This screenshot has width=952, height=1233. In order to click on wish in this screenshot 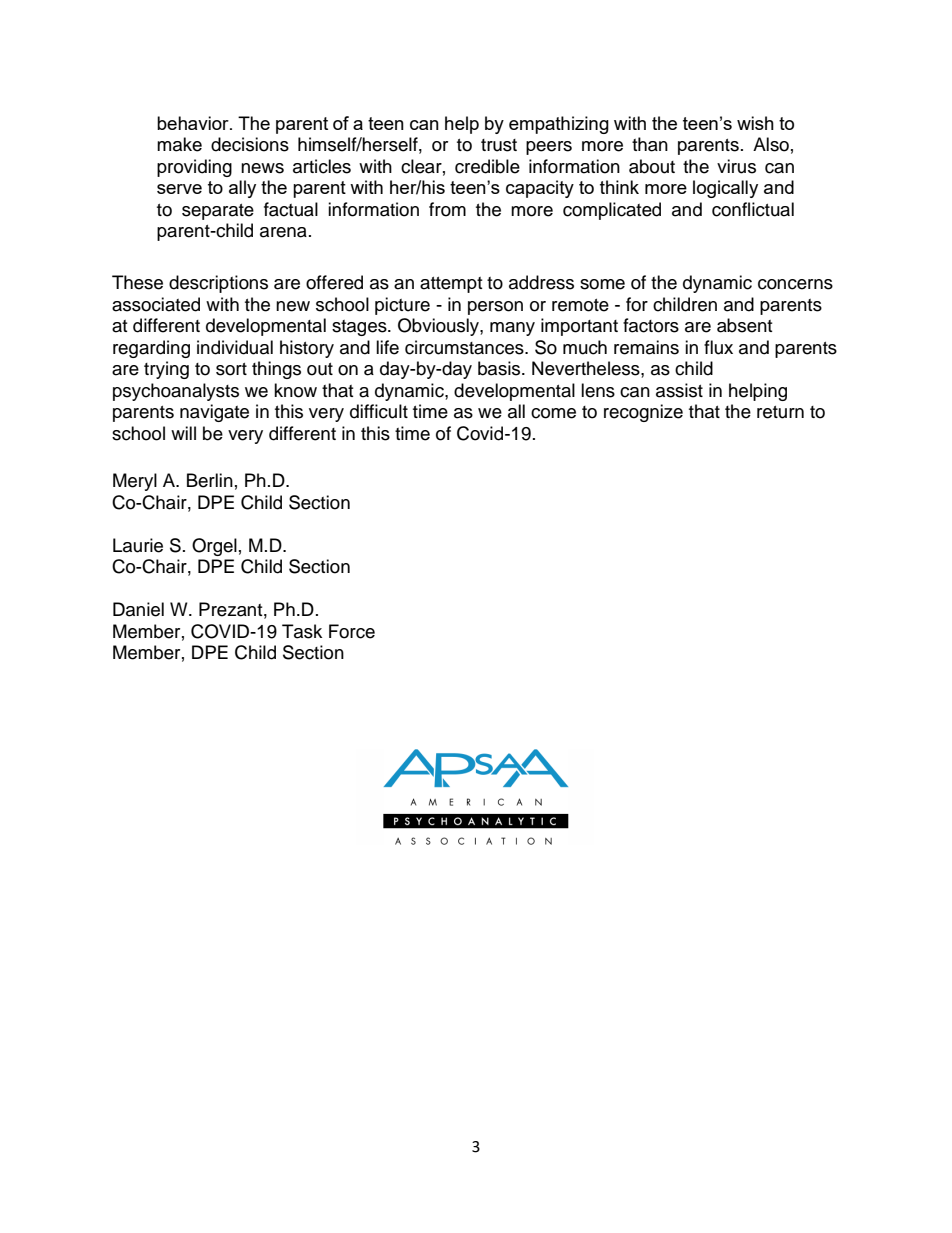, I will do `click(755, 123)`.
